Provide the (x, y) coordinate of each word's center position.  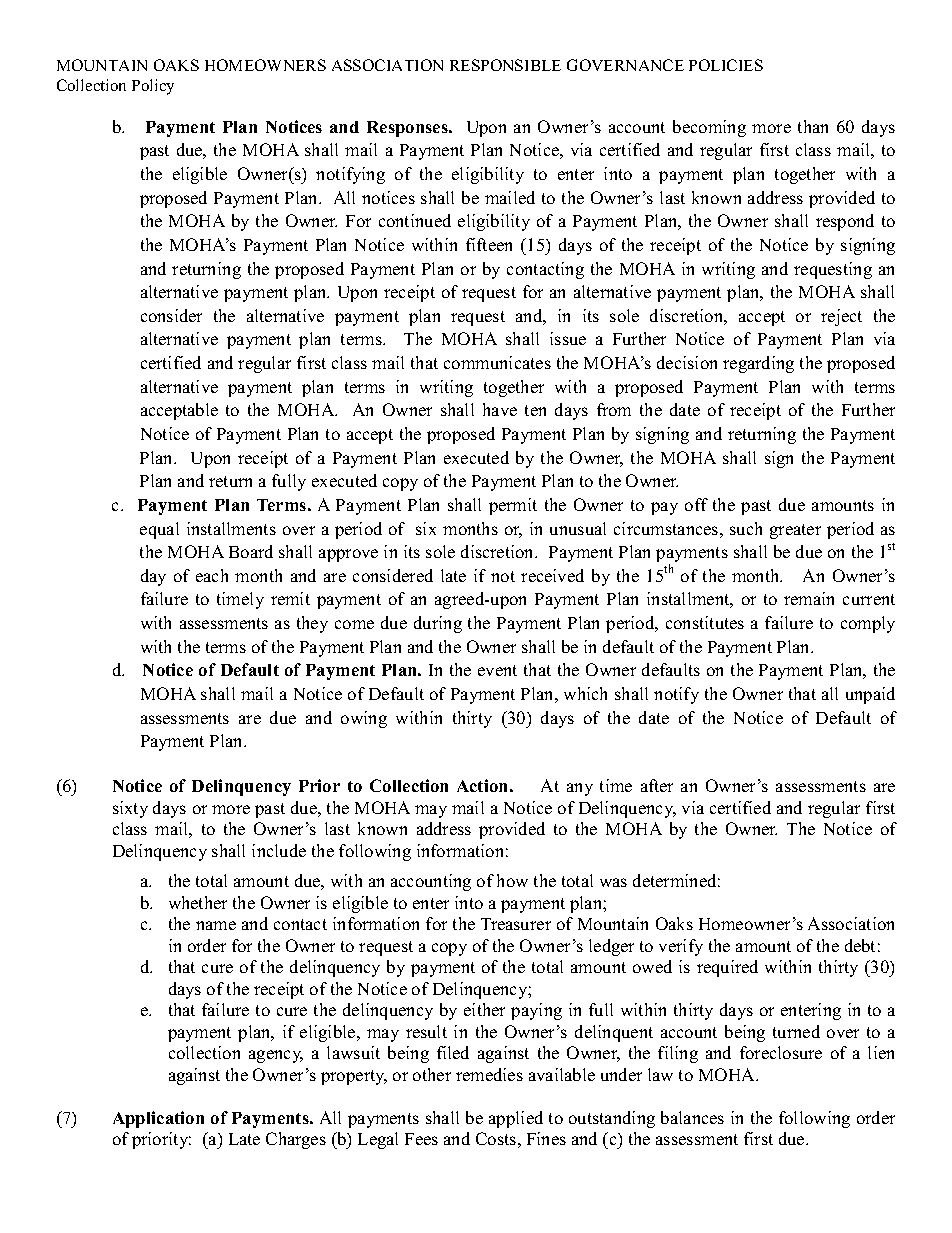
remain (809, 598)
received (552, 575)
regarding (758, 364)
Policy (153, 87)
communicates (497, 362)
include (279, 850)
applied (516, 1119)
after (657, 785)
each (212, 575)
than (813, 126)
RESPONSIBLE (505, 65)
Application (158, 1119)
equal (159, 530)
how (512, 880)
